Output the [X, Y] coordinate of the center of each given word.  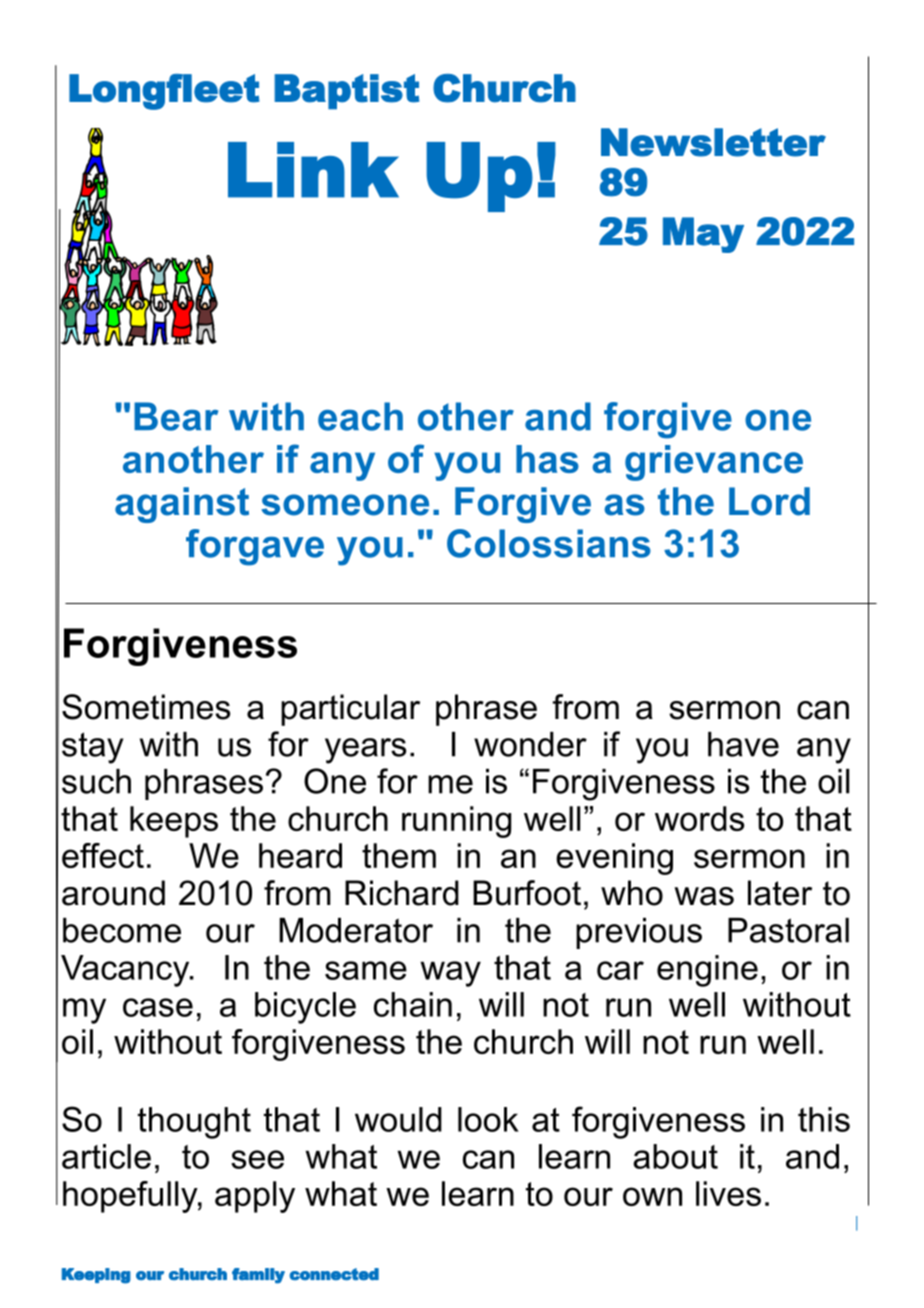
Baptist [346, 92]
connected [334, 1274]
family [258, 1276]
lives [728, 1193]
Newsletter [713, 142]
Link [313, 170]
